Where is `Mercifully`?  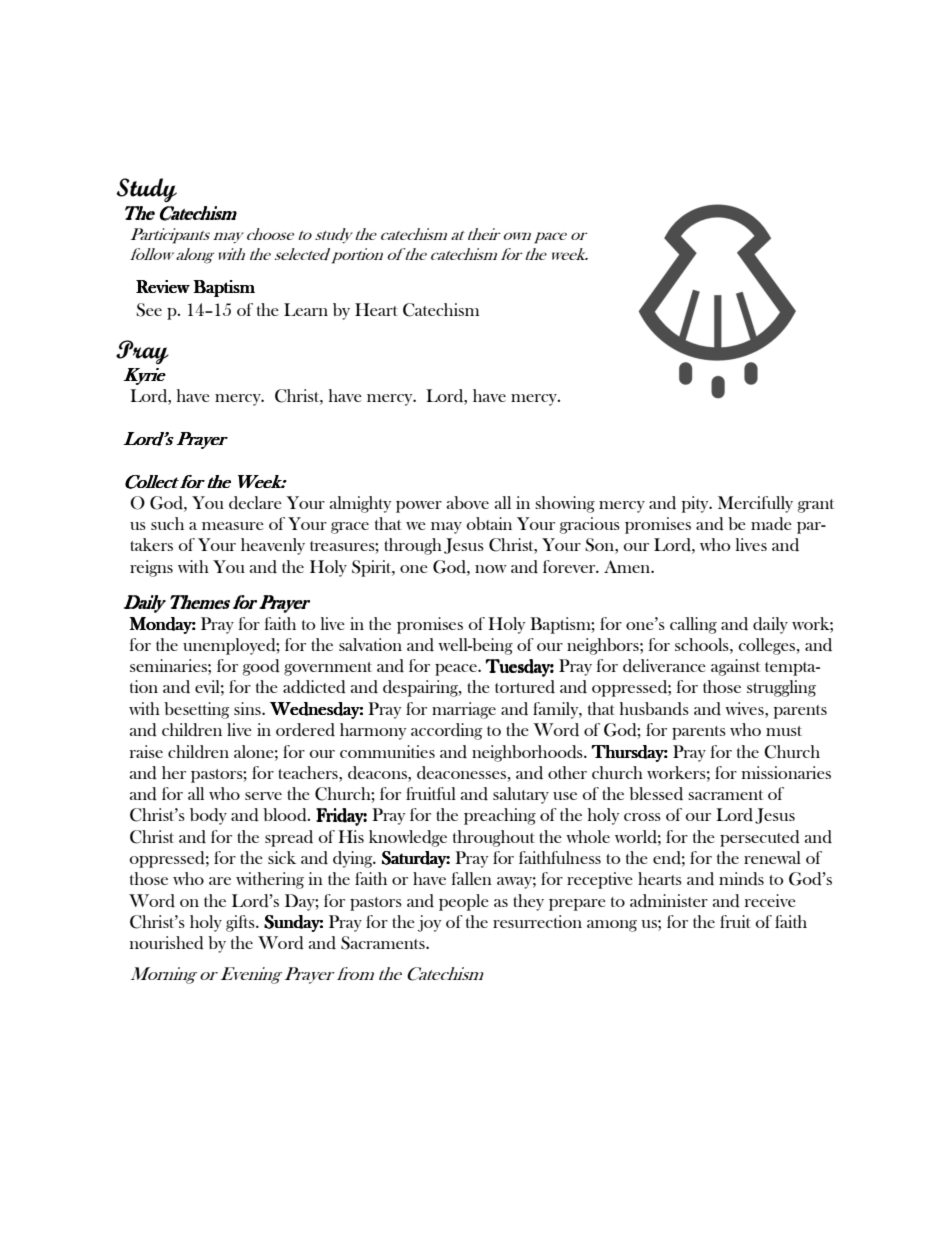
Mercifully is located at coordinates (755, 504).
